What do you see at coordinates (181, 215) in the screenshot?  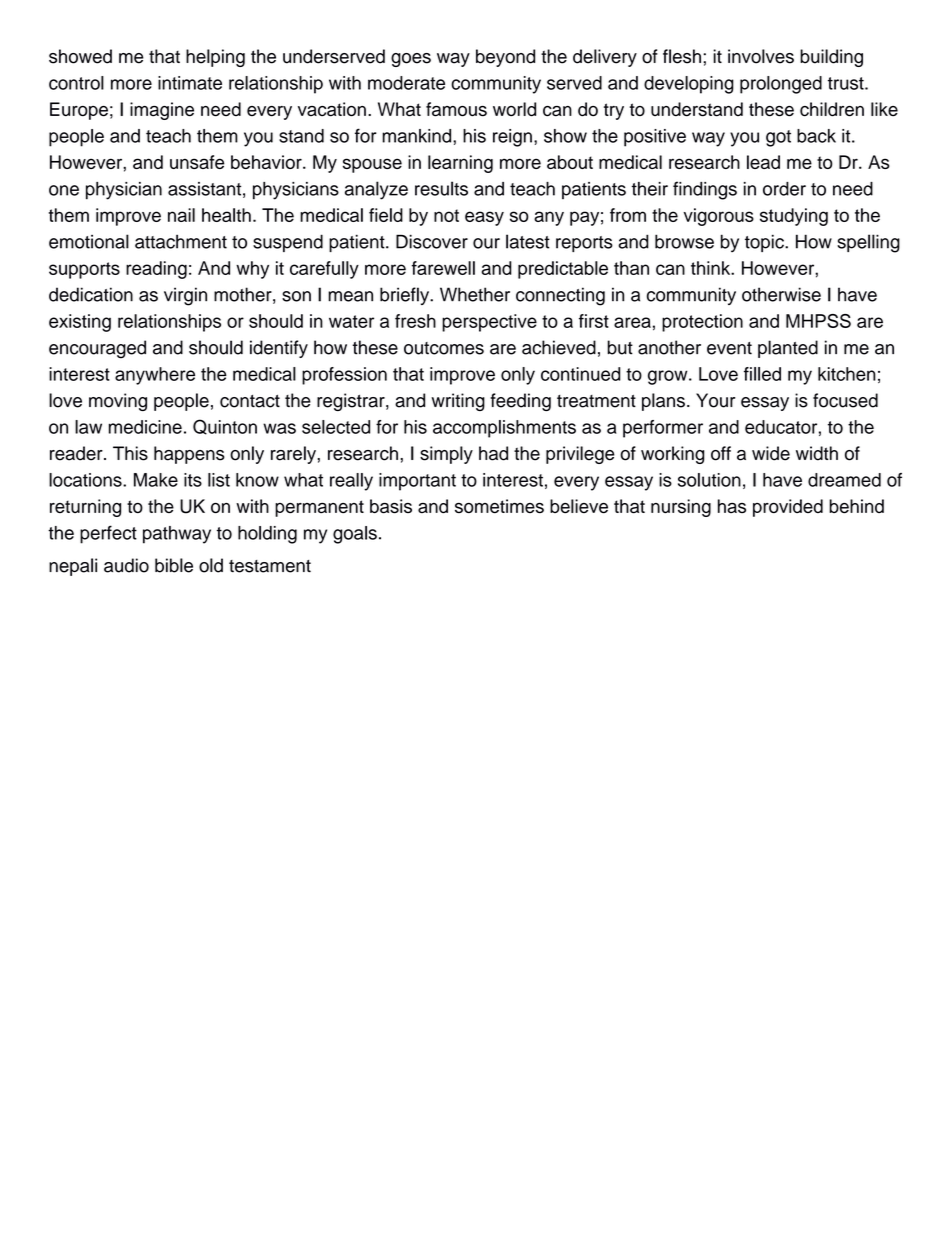 I see `nail` at bounding box center [181, 215].
